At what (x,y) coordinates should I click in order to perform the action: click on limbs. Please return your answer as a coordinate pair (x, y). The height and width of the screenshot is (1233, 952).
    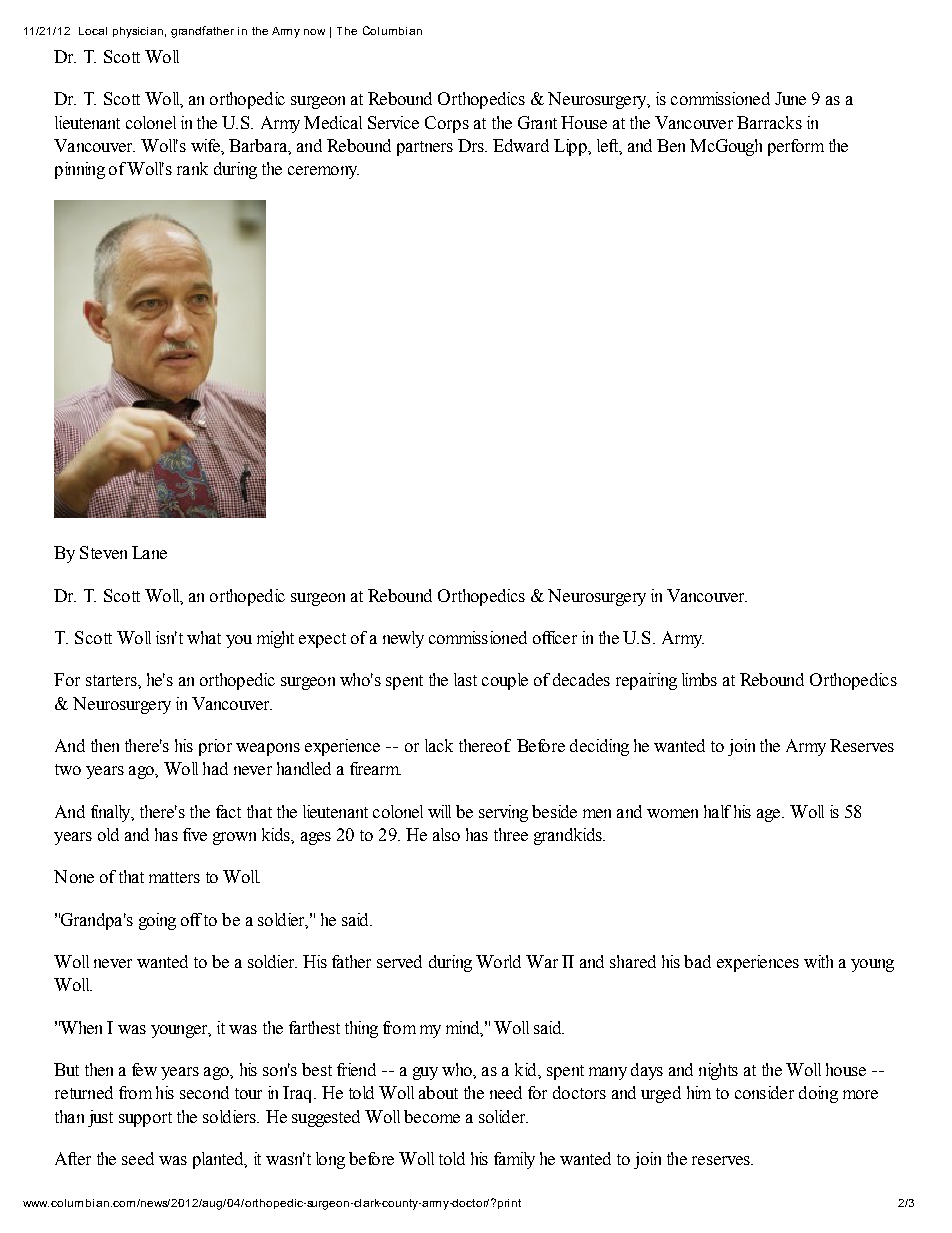
    Looking at the image, I should click on (699, 679).
